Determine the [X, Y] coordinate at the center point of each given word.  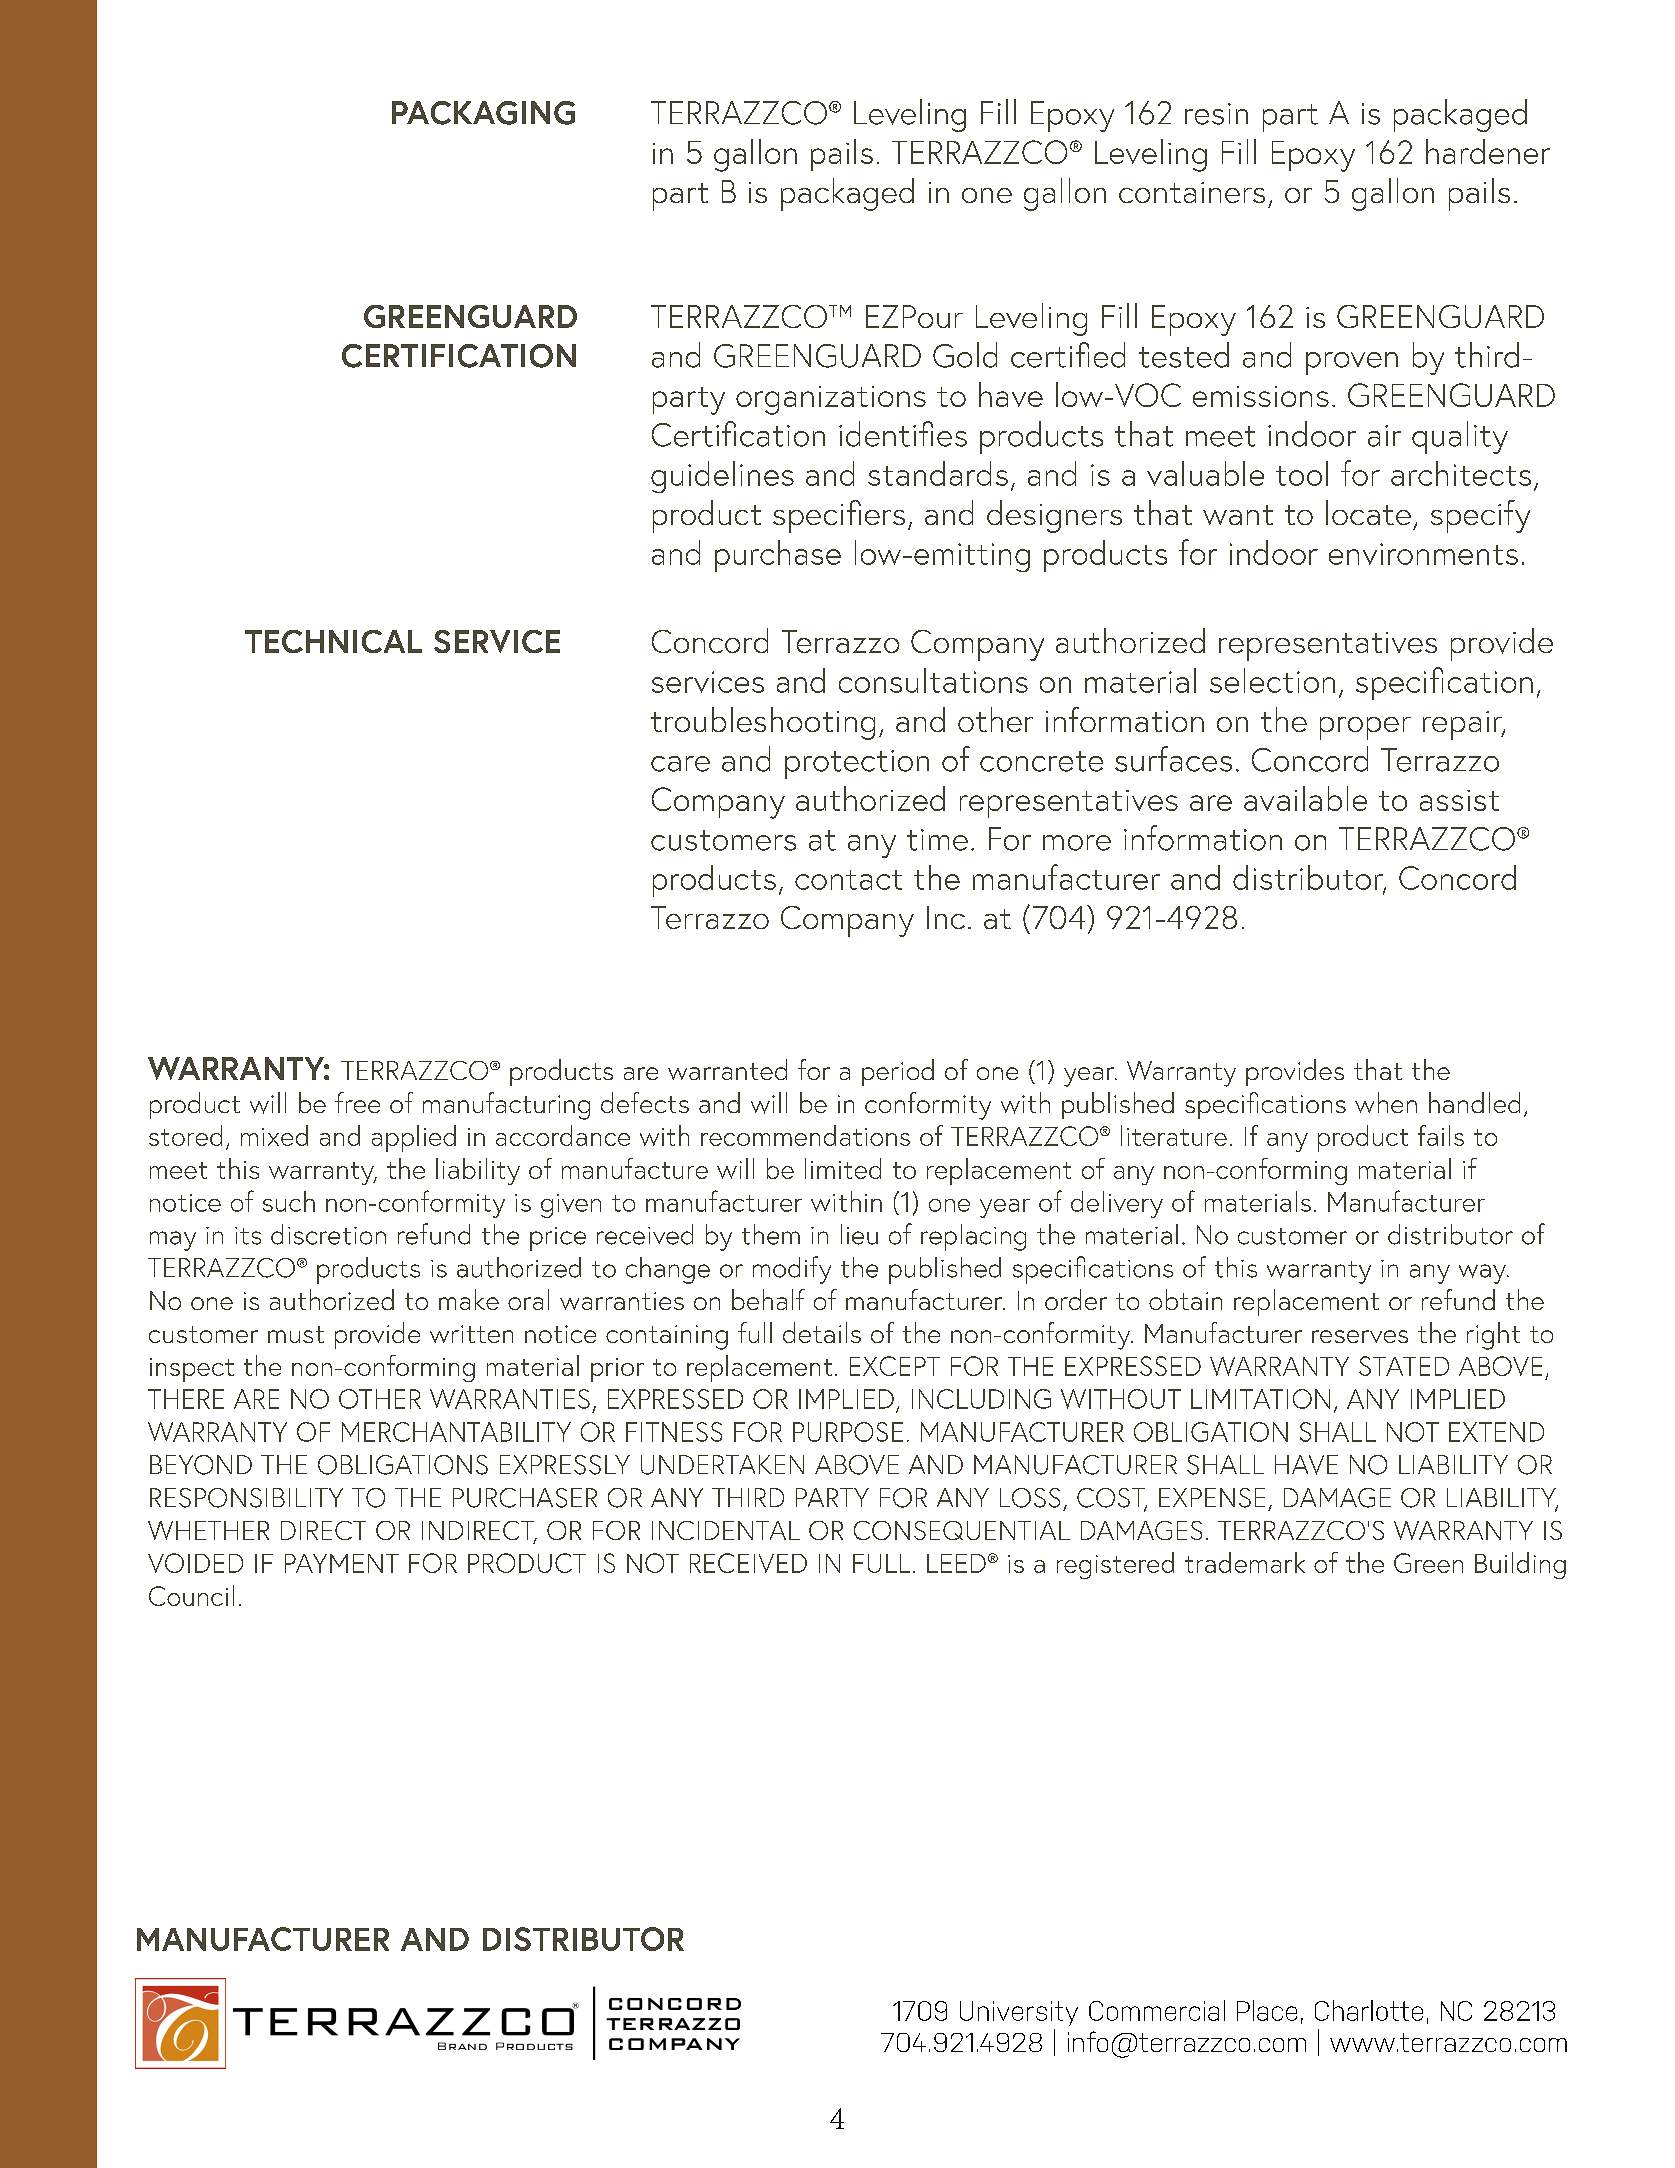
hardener [1488, 151]
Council [191, 1595]
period [898, 1072]
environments [1423, 554]
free [357, 1102]
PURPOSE [848, 1432]
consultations [933, 680]
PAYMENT [342, 1563]
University [1019, 2013]
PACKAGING [483, 113]
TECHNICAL [333, 641]
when [1386, 1102]
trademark [1245, 1562]
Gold [965, 355]
